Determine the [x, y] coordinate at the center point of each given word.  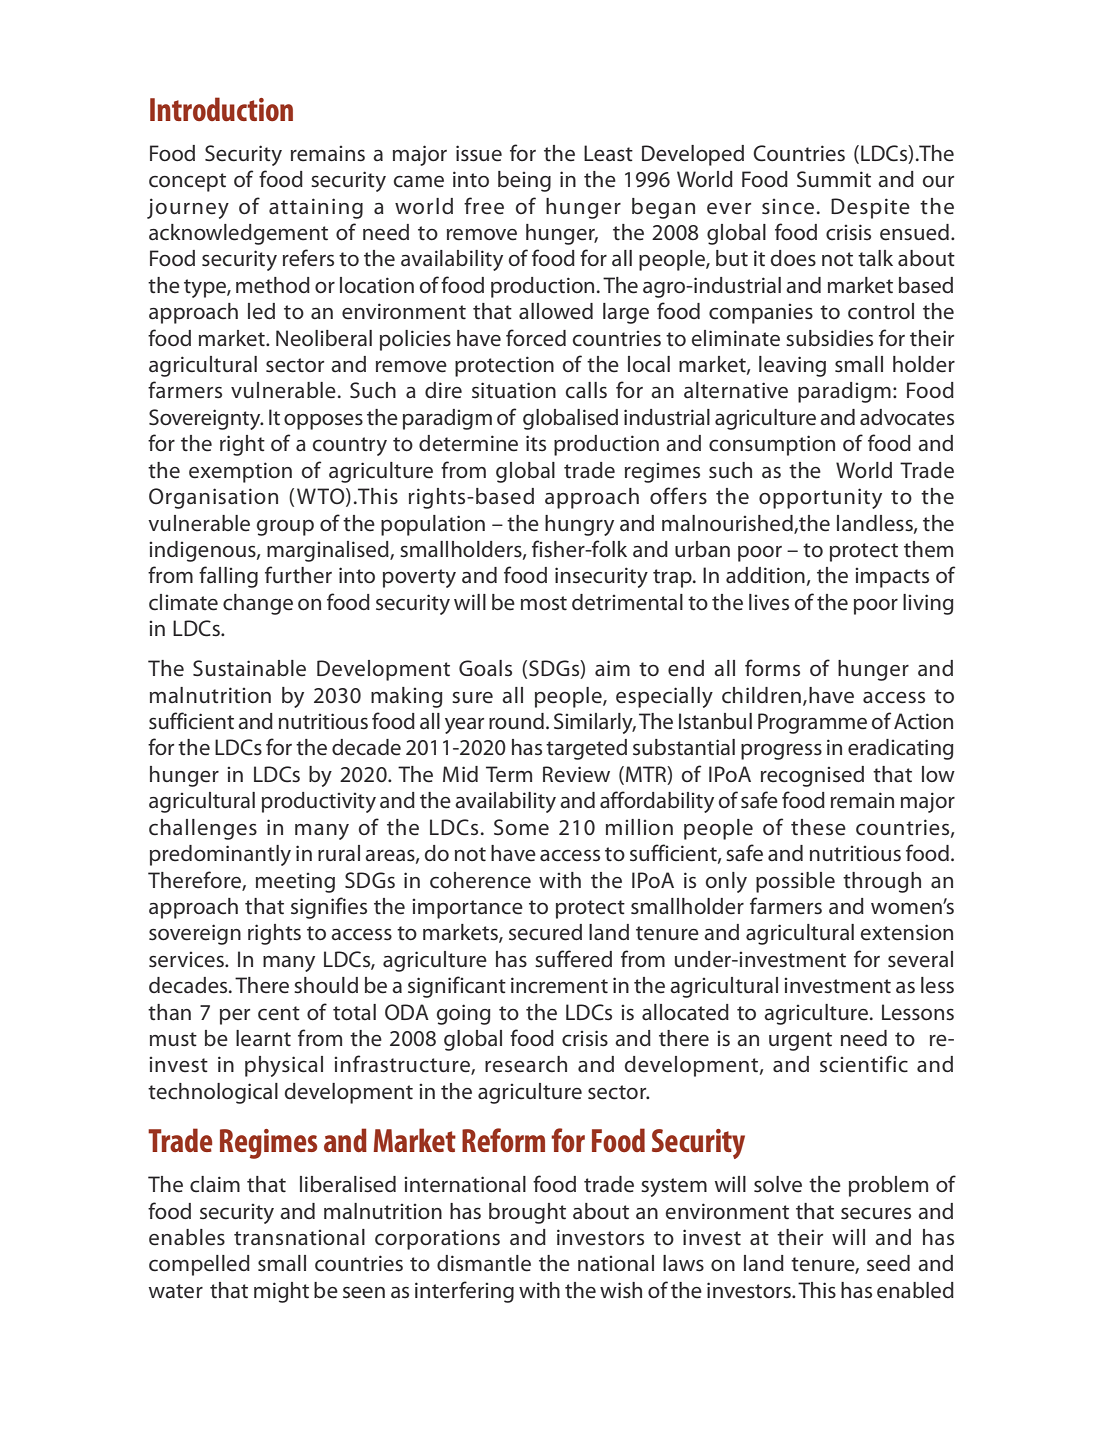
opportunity [820, 498]
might [281, 1292]
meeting [295, 883]
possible [795, 882]
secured [545, 932]
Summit [834, 179]
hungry [579, 525]
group [285, 528]
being [524, 181]
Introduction [221, 109]
